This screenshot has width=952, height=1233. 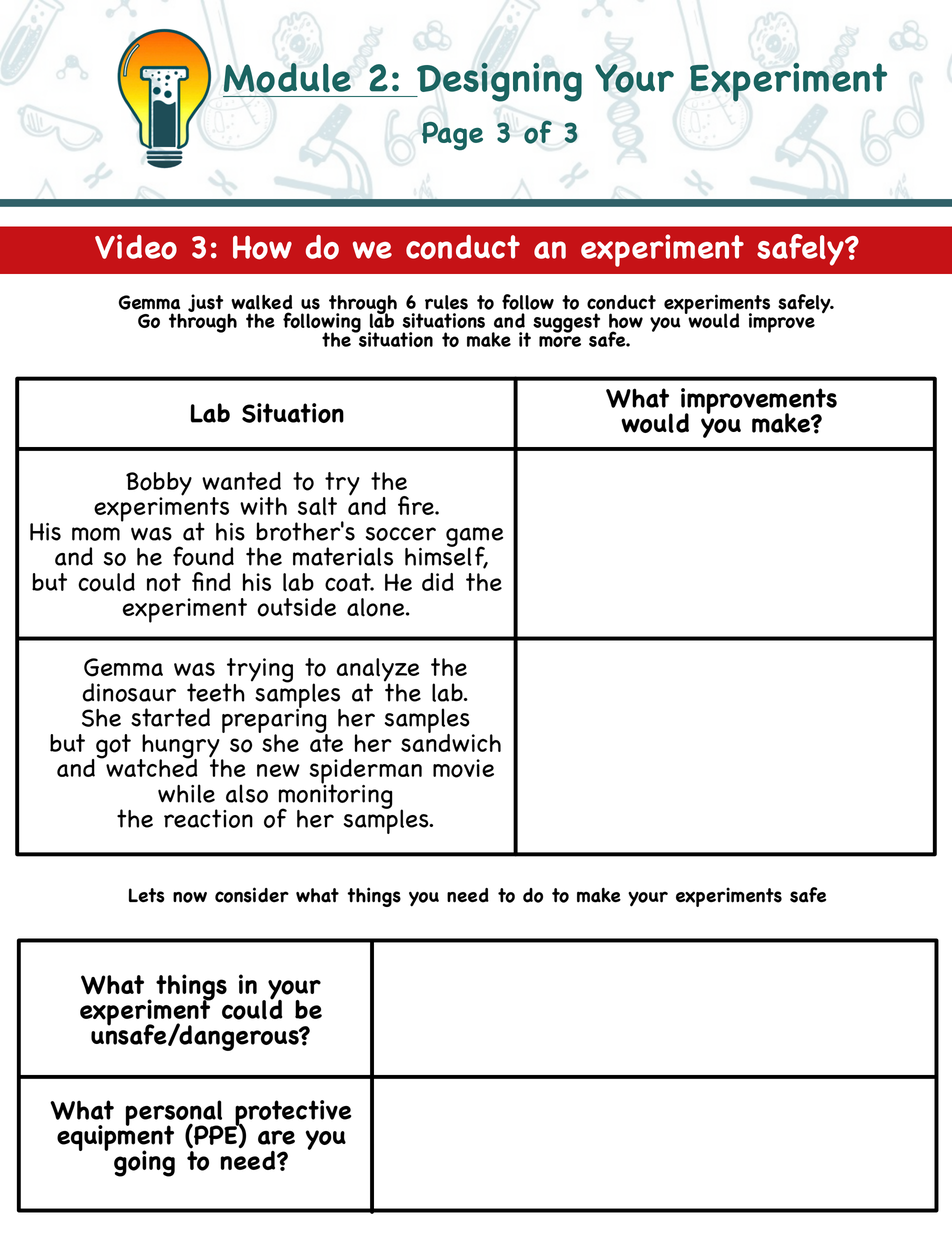 What do you see at coordinates (276, 1137) in the screenshot?
I see `are` at bounding box center [276, 1137].
